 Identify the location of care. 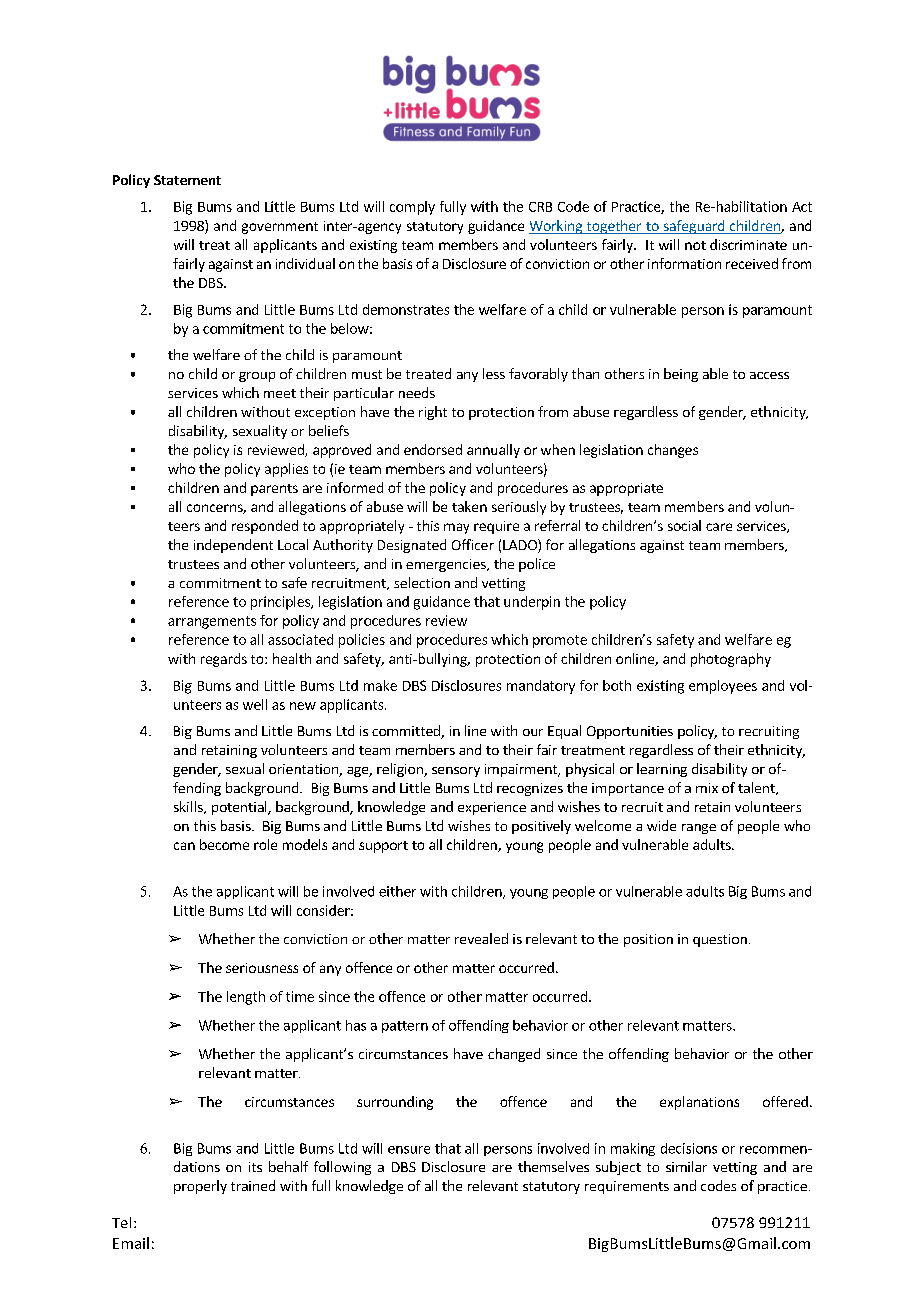
(719, 527).
